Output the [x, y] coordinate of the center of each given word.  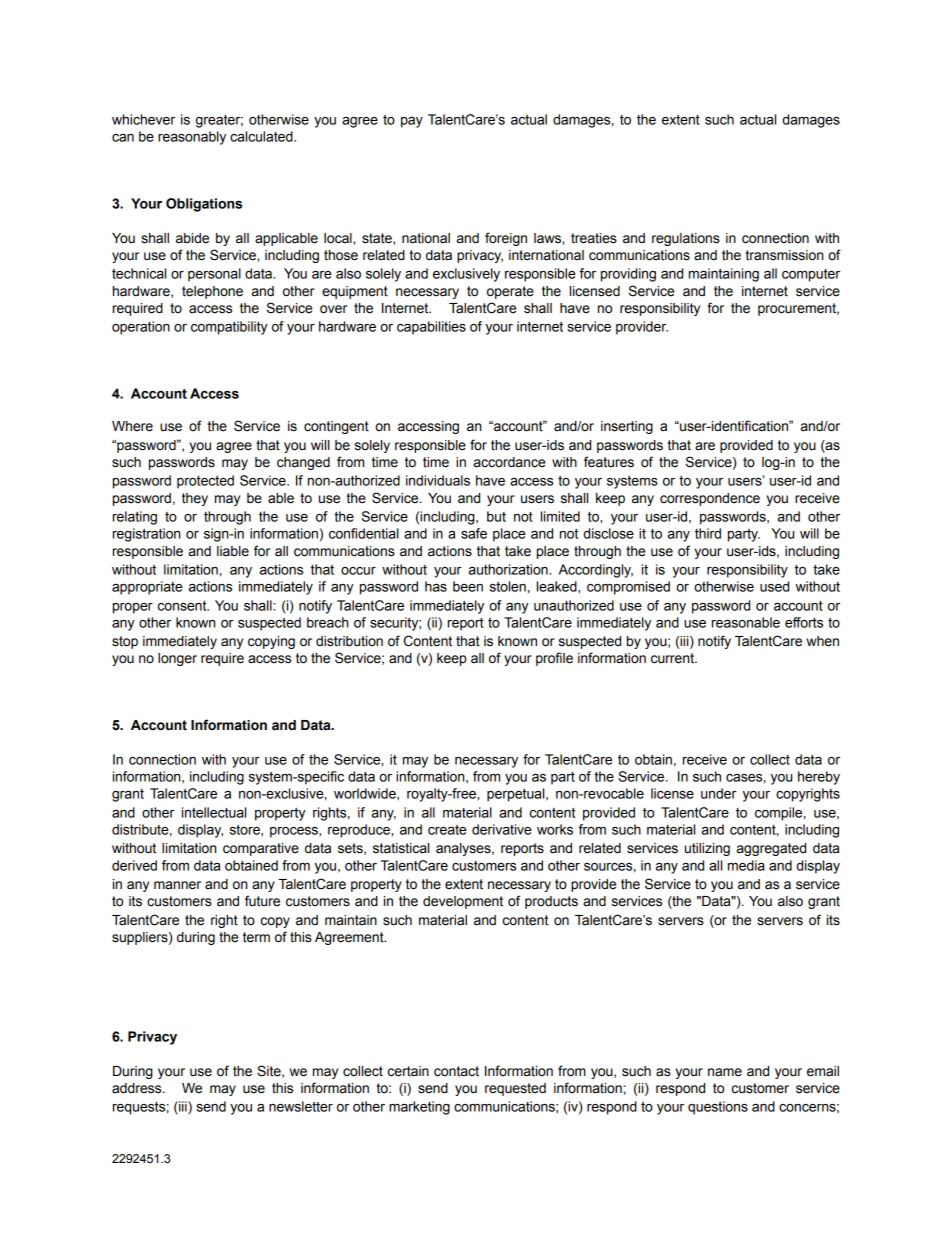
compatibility [229, 328]
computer [811, 275]
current [673, 658]
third [708, 533]
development [463, 902]
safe [474, 533]
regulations [686, 239]
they [195, 499]
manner [177, 885]
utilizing [707, 849]
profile [554, 659]
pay [412, 122]
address [138, 1088]
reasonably [192, 138]
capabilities [431, 328]
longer [177, 659]
